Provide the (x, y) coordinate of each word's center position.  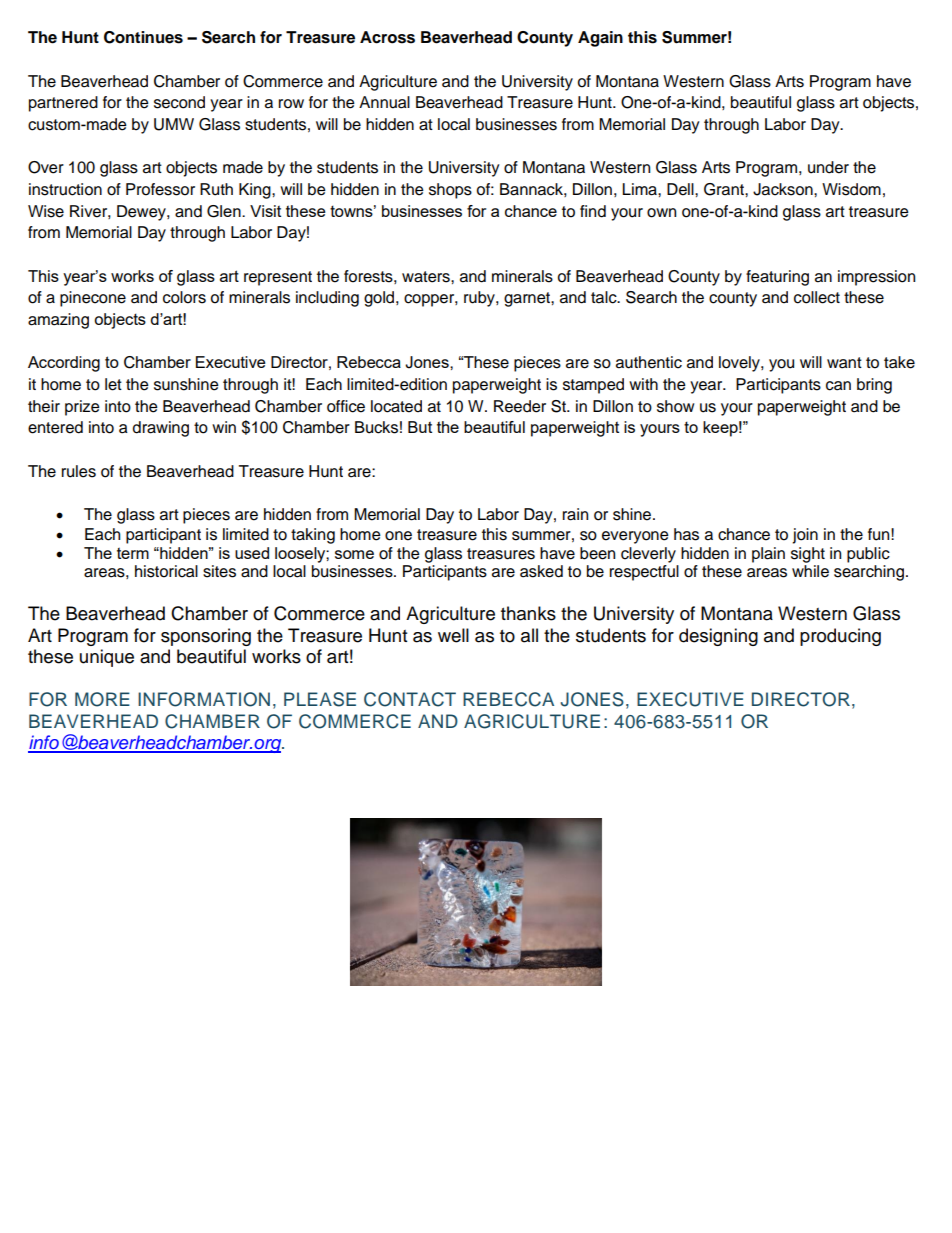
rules (79, 471)
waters (427, 277)
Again (600, 39)
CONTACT (410, 699)
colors (184, 297)
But (420, 427)
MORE (102, 699)
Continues (143, 37)
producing (840, 637)
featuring (777, 278)
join (805, 536)
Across (387, 37)
